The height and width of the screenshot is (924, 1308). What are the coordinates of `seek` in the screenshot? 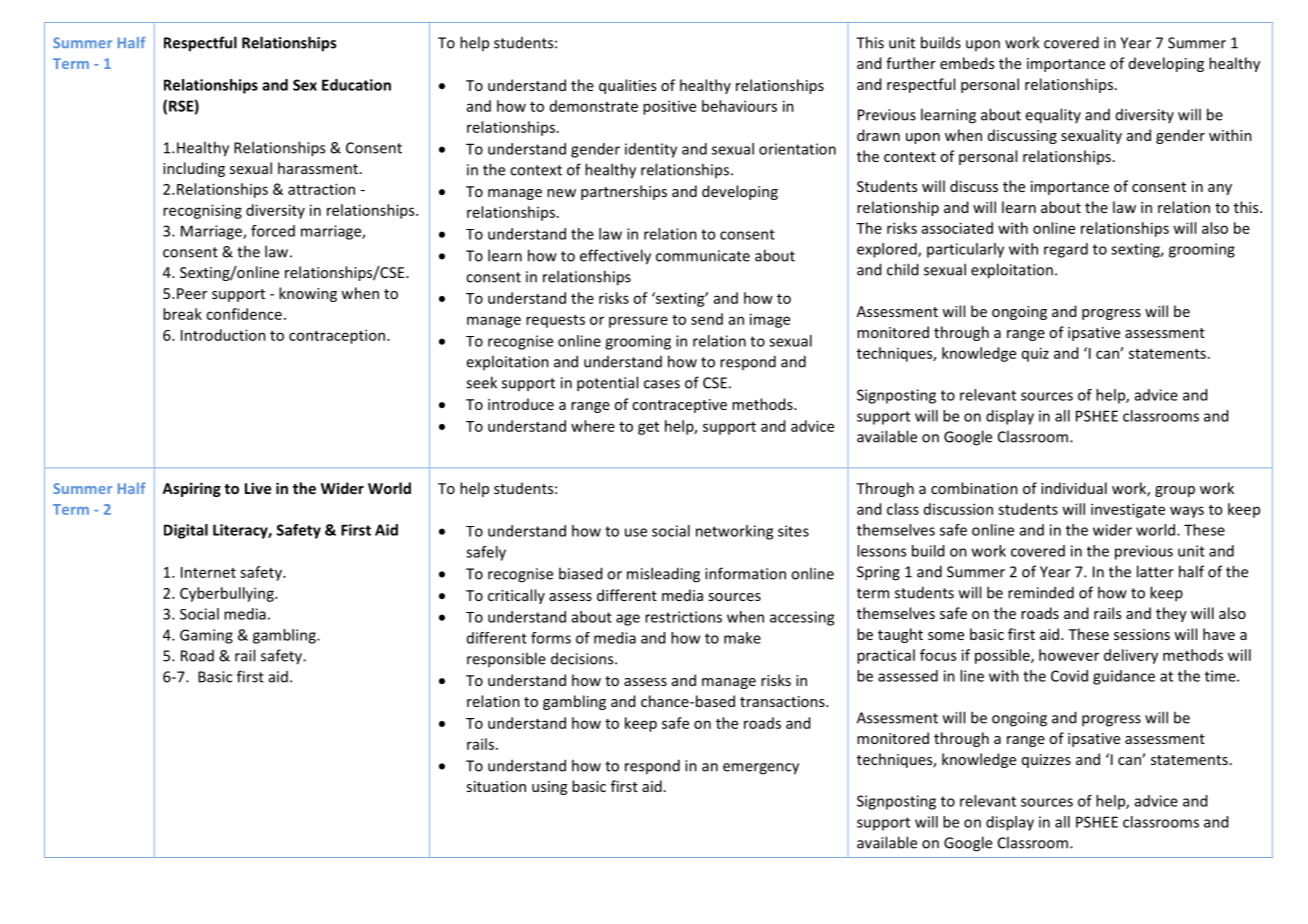 It's located at (481, 382).
